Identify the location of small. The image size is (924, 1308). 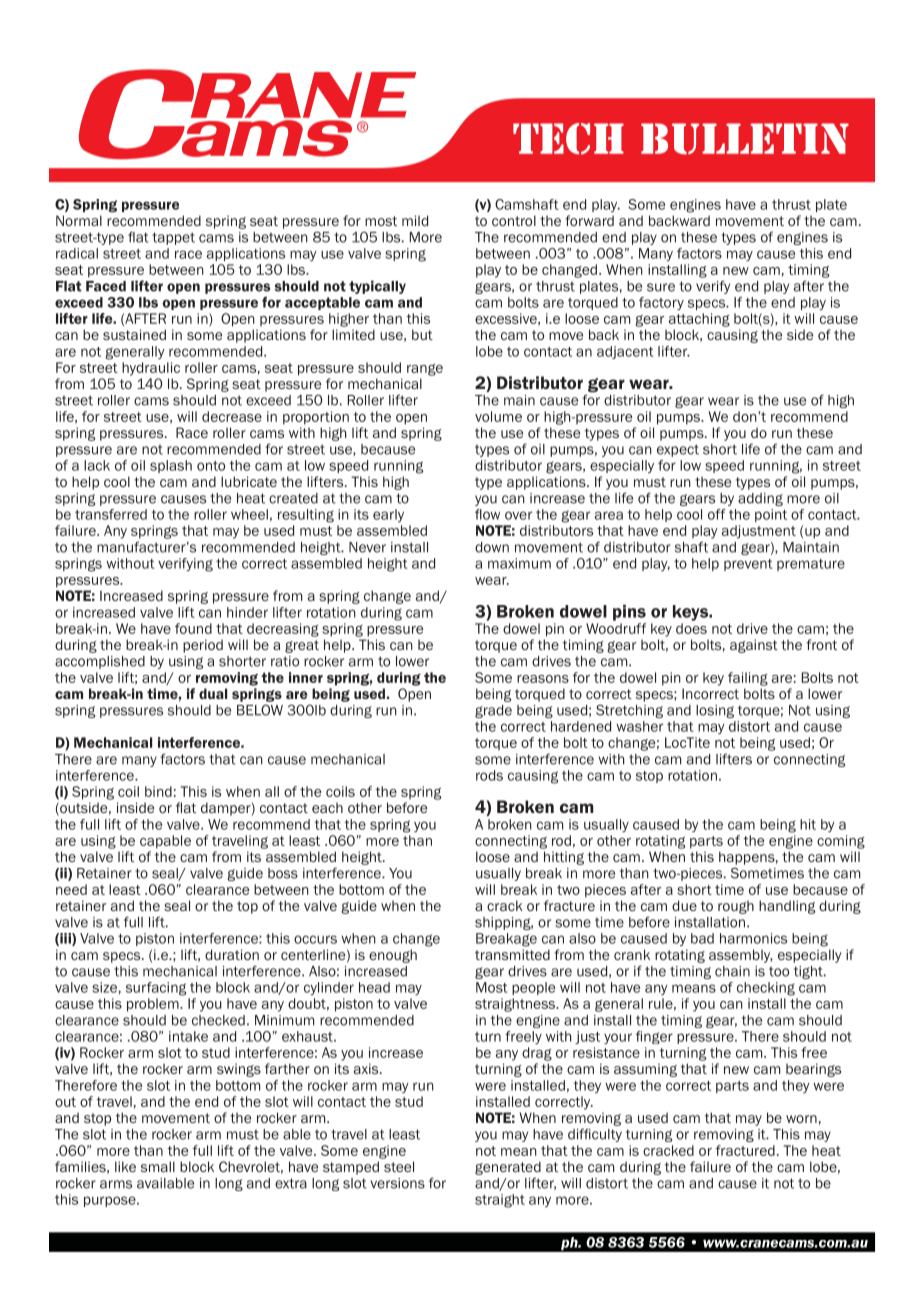
(158, 1166).
